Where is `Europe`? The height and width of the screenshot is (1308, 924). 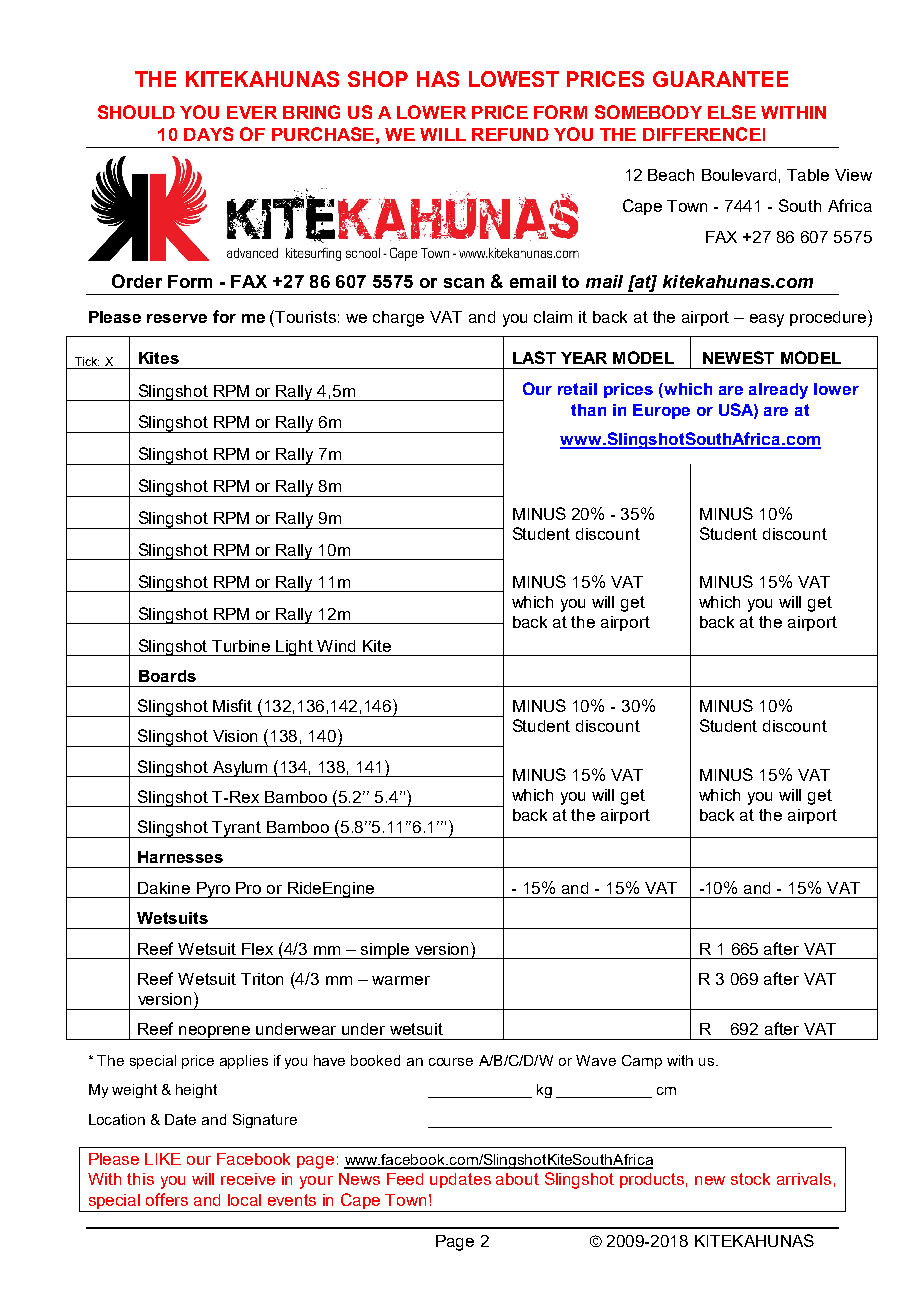 Europe is located at coordinates (661, 411).
